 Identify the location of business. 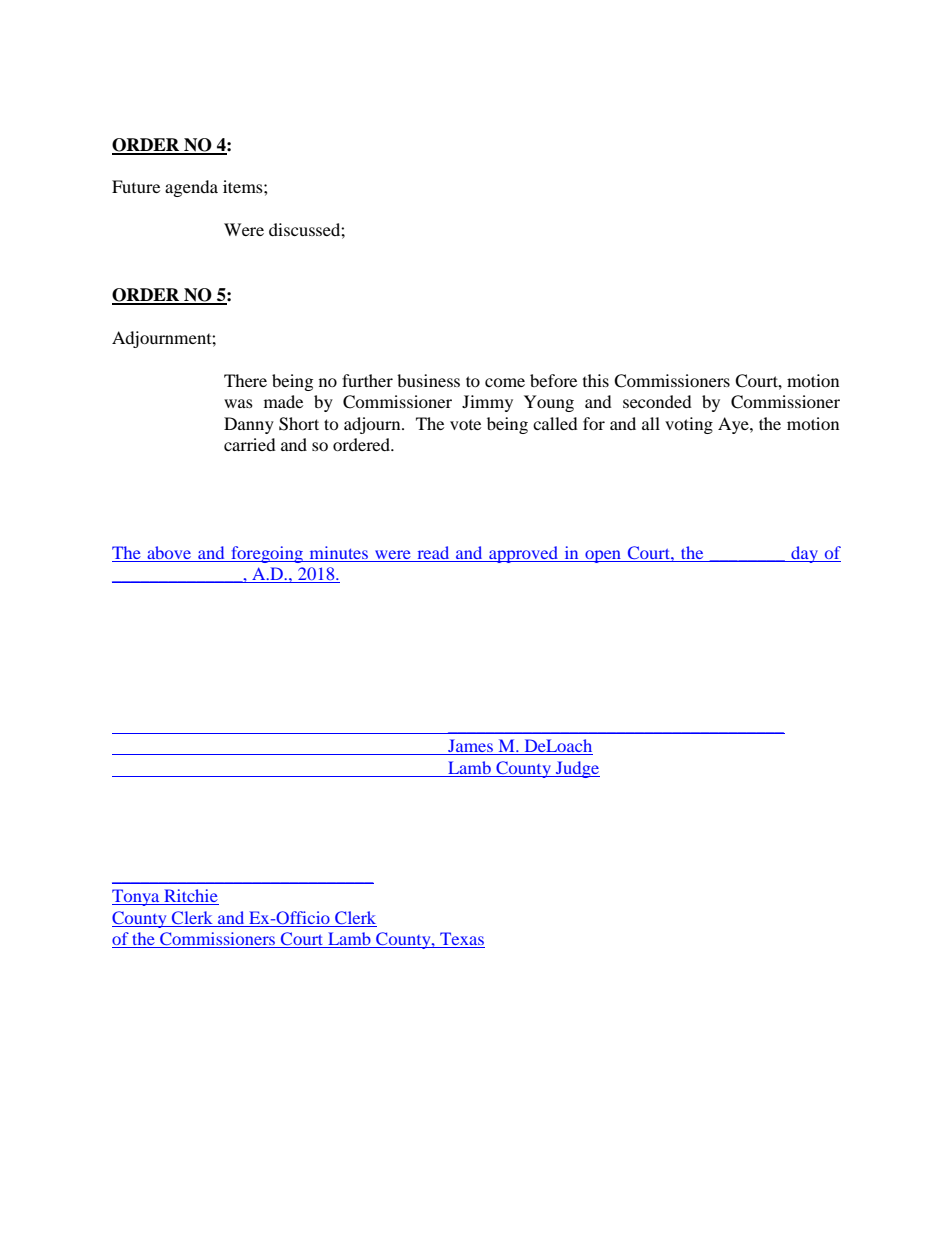
(428, 380).
